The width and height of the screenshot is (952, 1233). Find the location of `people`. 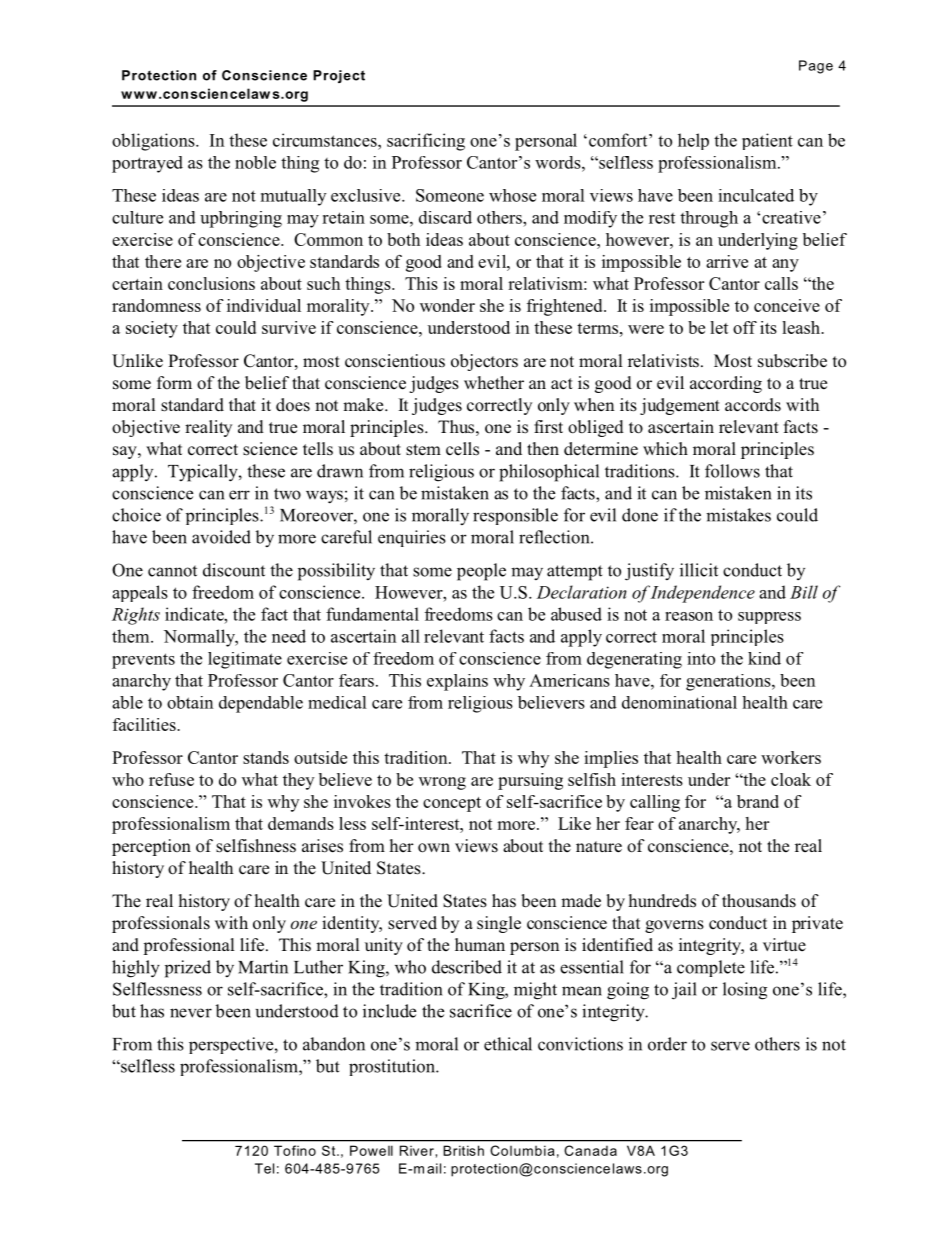

people is located at coordinates (481, 572).
